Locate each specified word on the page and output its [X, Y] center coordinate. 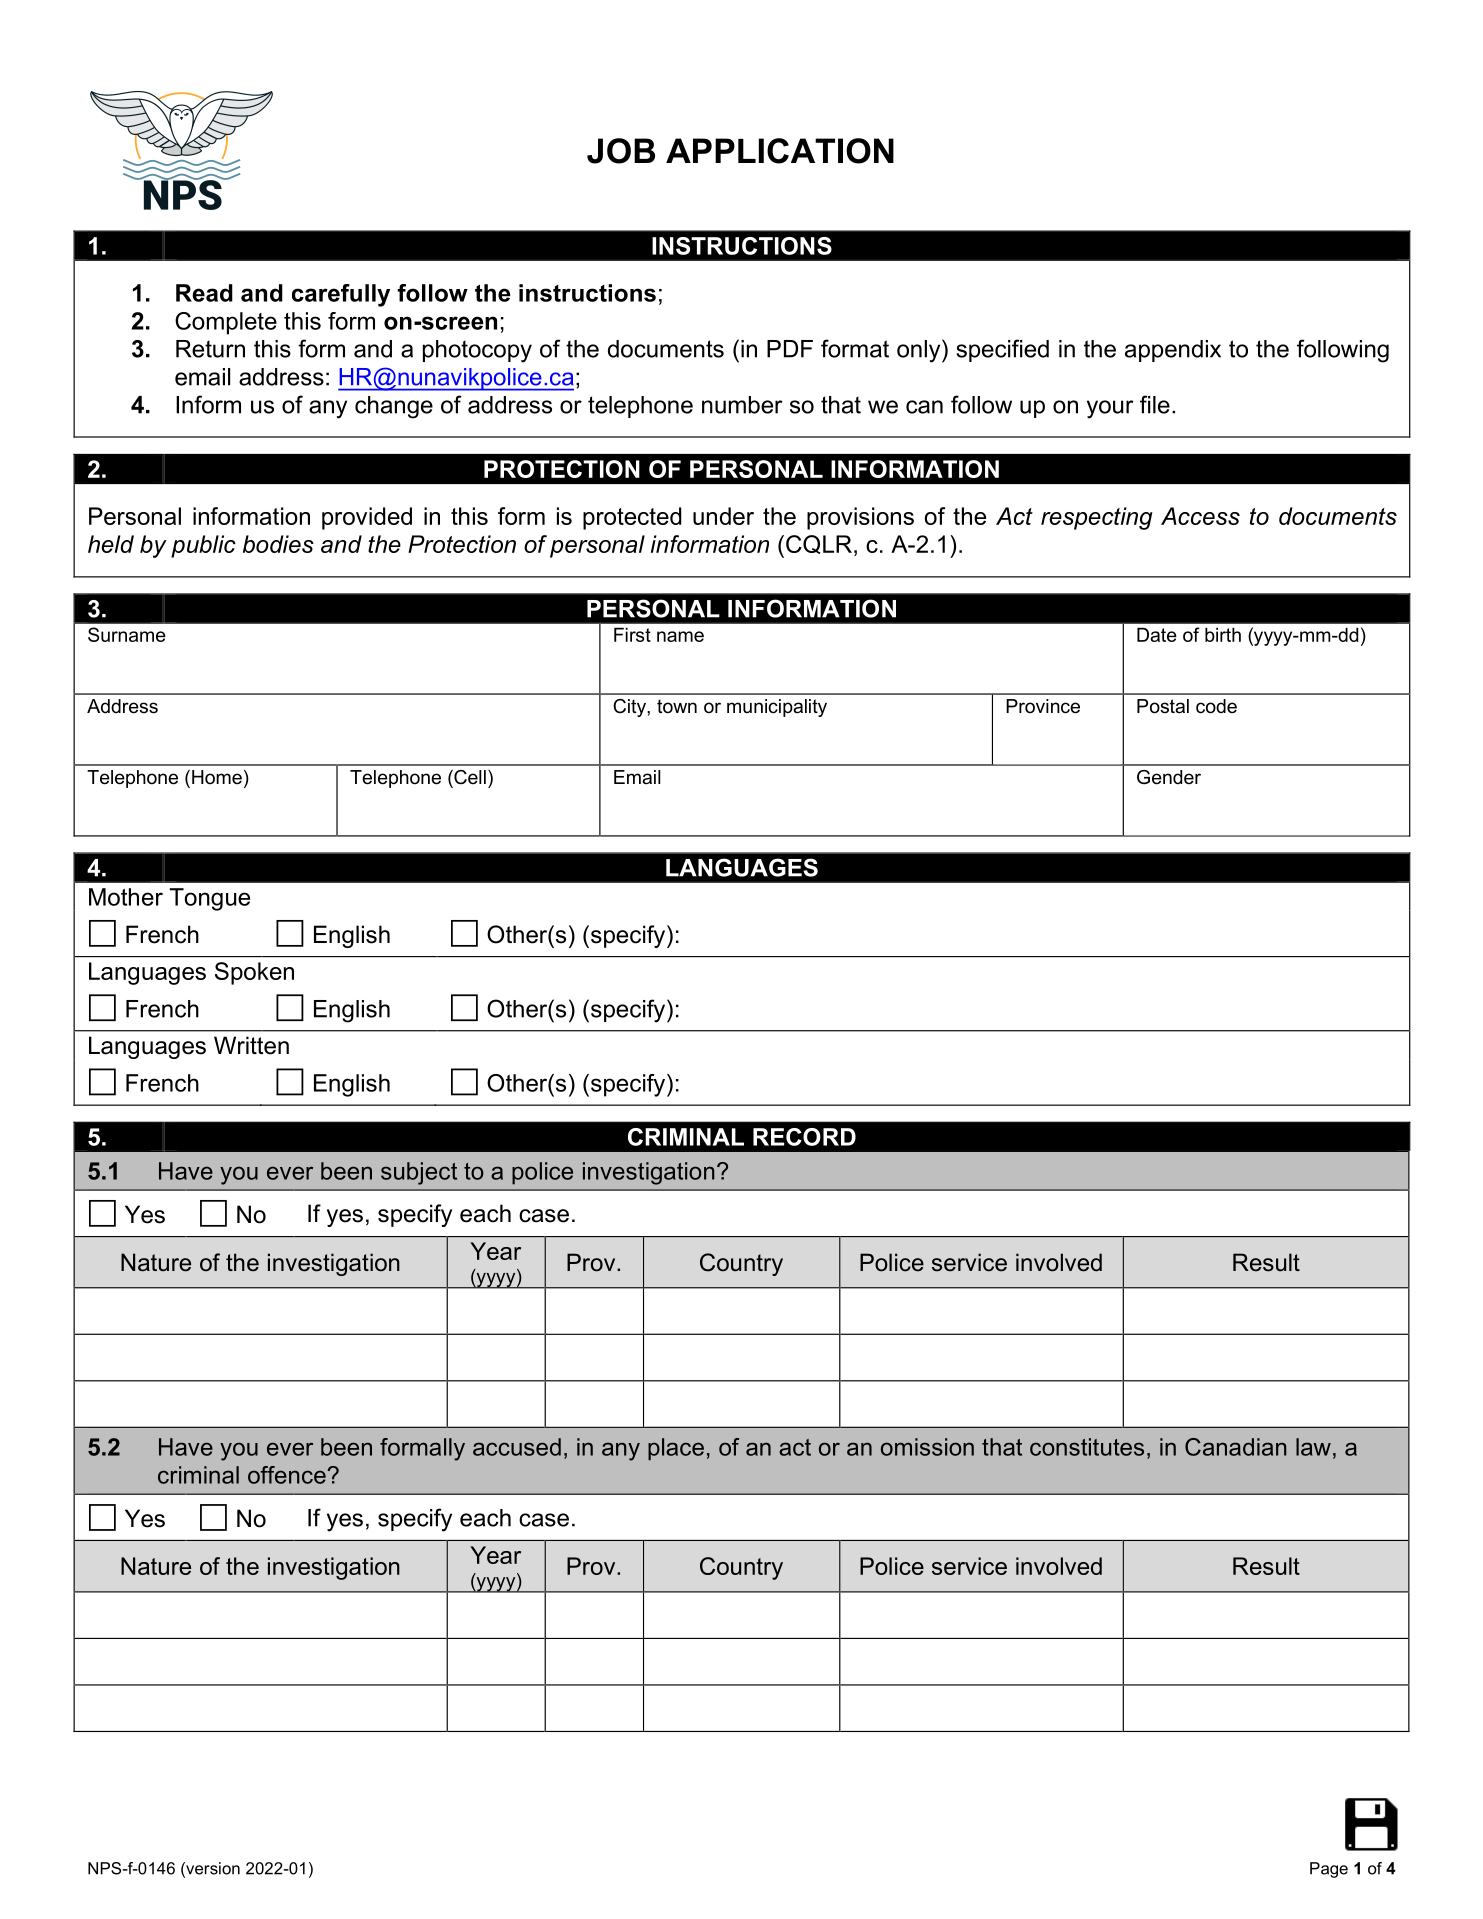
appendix [1173, 351]
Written [251, 1045]
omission [927, 1447]
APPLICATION [780, 151]
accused [517, 1447]
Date [1157, 634]
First [632, 634]
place [676, 1449]
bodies [278, 544]
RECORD [804, 1137]
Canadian [1236, 1447]
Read [204, 293]
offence [288, 1475]
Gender [1169, 777]
